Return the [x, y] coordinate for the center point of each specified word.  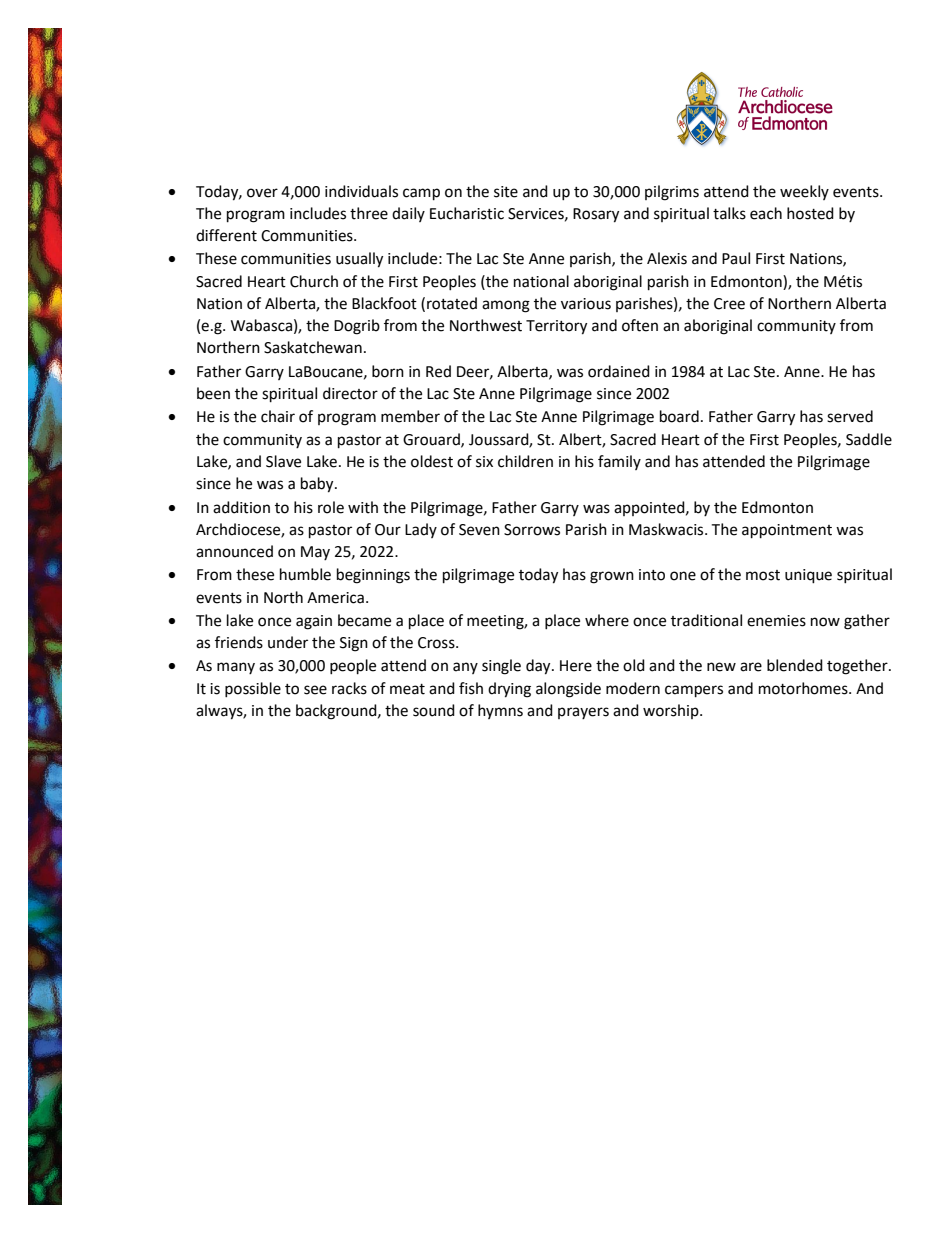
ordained [619, 371]
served [850, 416]
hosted [810, 213]
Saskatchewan [313, 347]
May [315, 553]
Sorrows [532, 530]
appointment [787, 531]
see [315, 690]
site [506, 192]
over [262, 193]
